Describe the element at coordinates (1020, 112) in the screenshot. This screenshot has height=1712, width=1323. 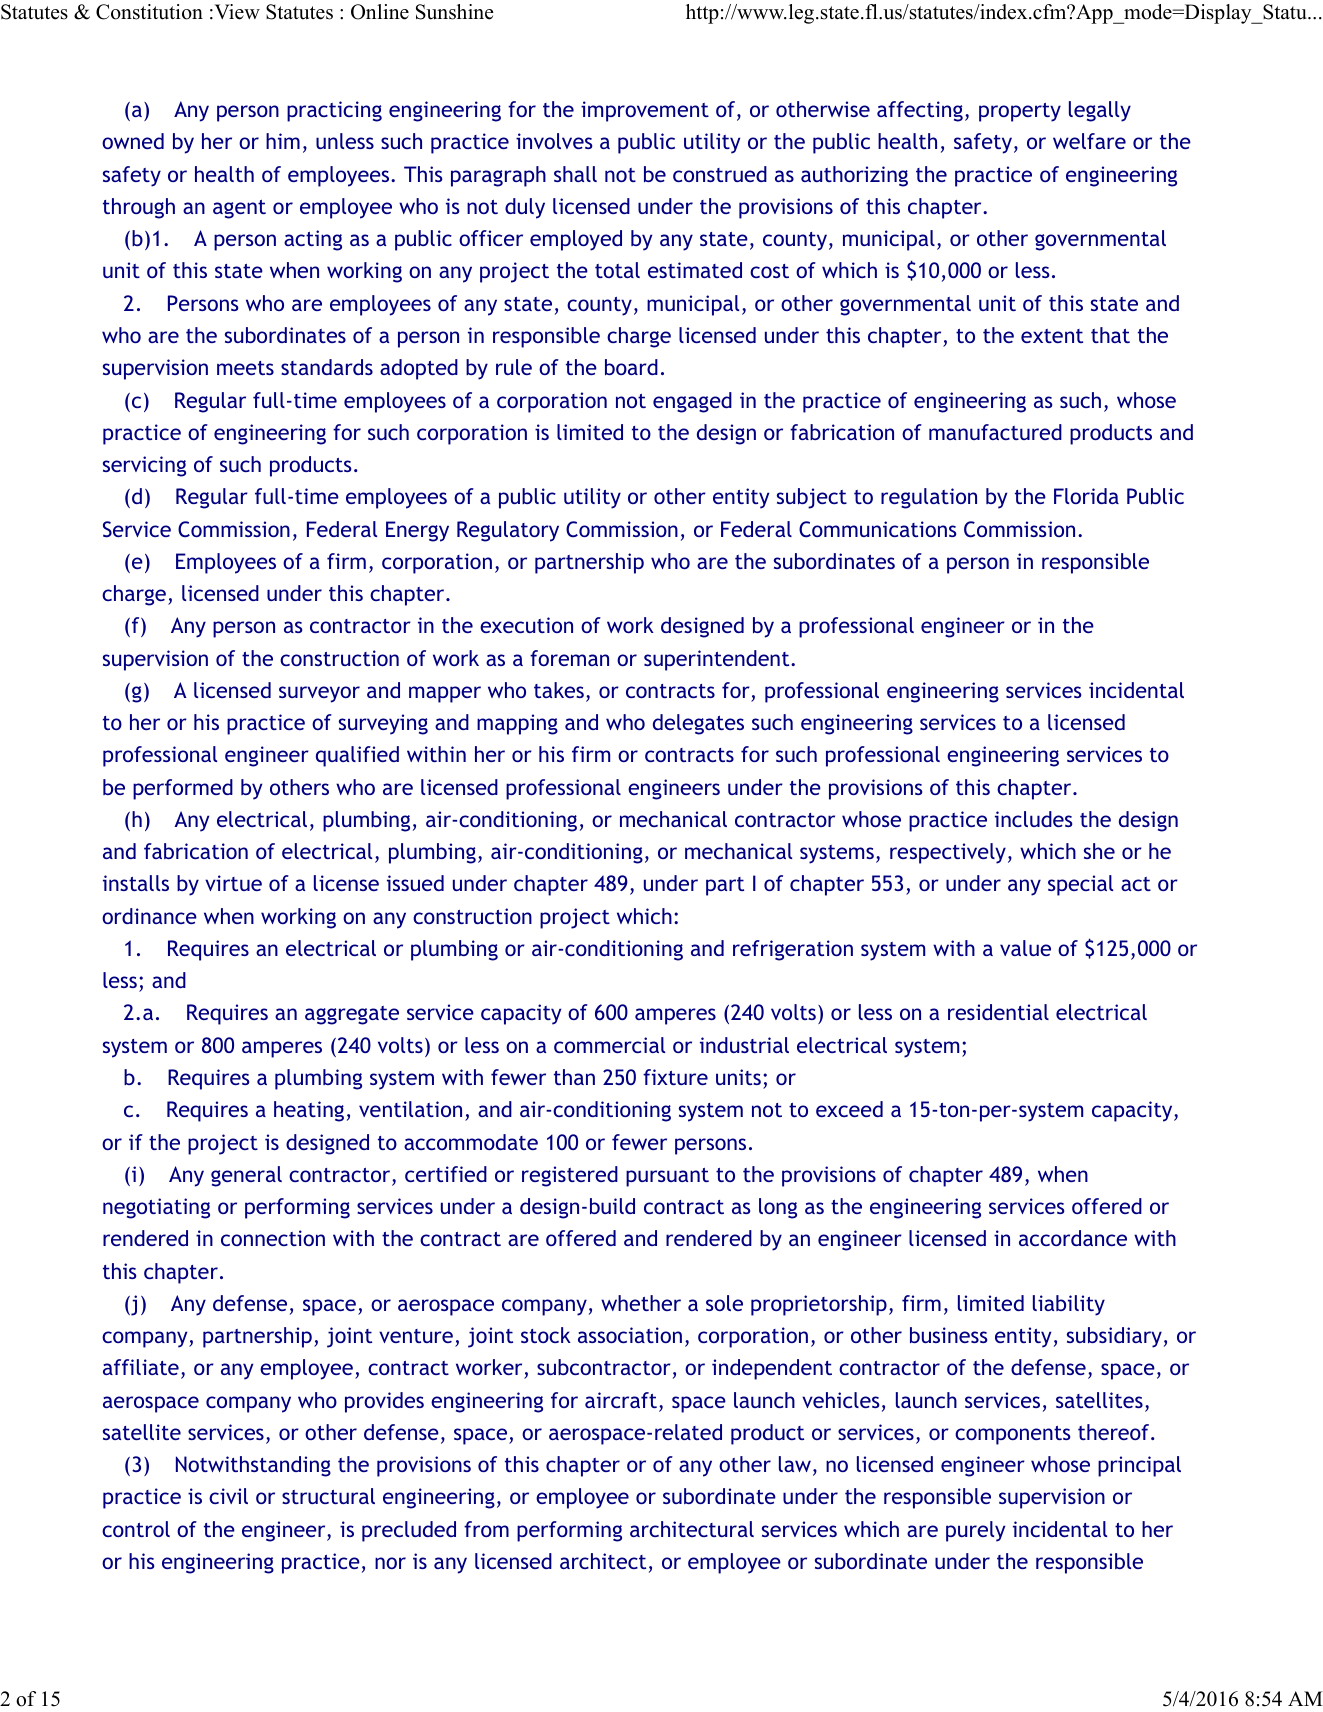
I see `property` at that location.
